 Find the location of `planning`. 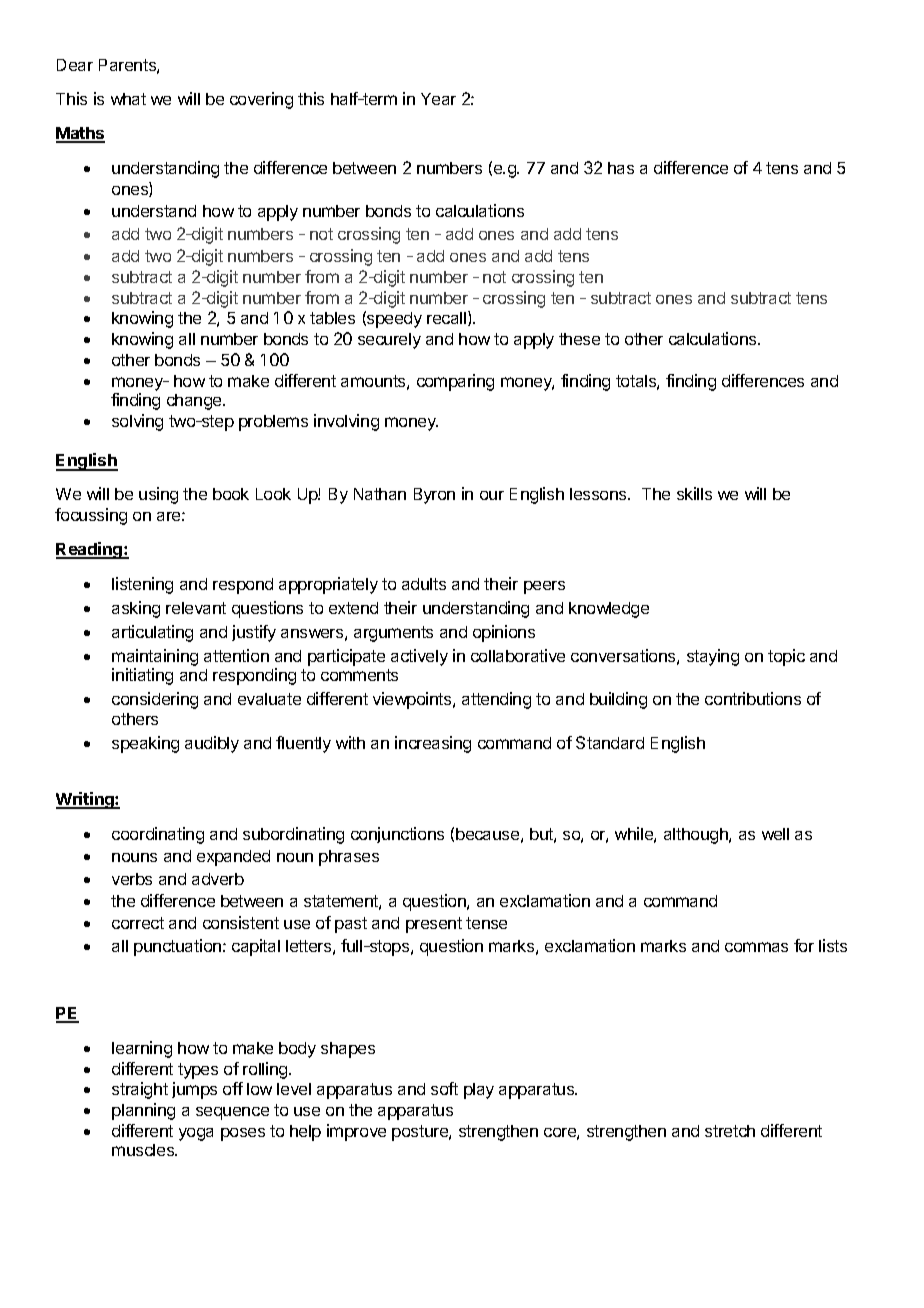

planning is located at coordinates (143, 1111).
